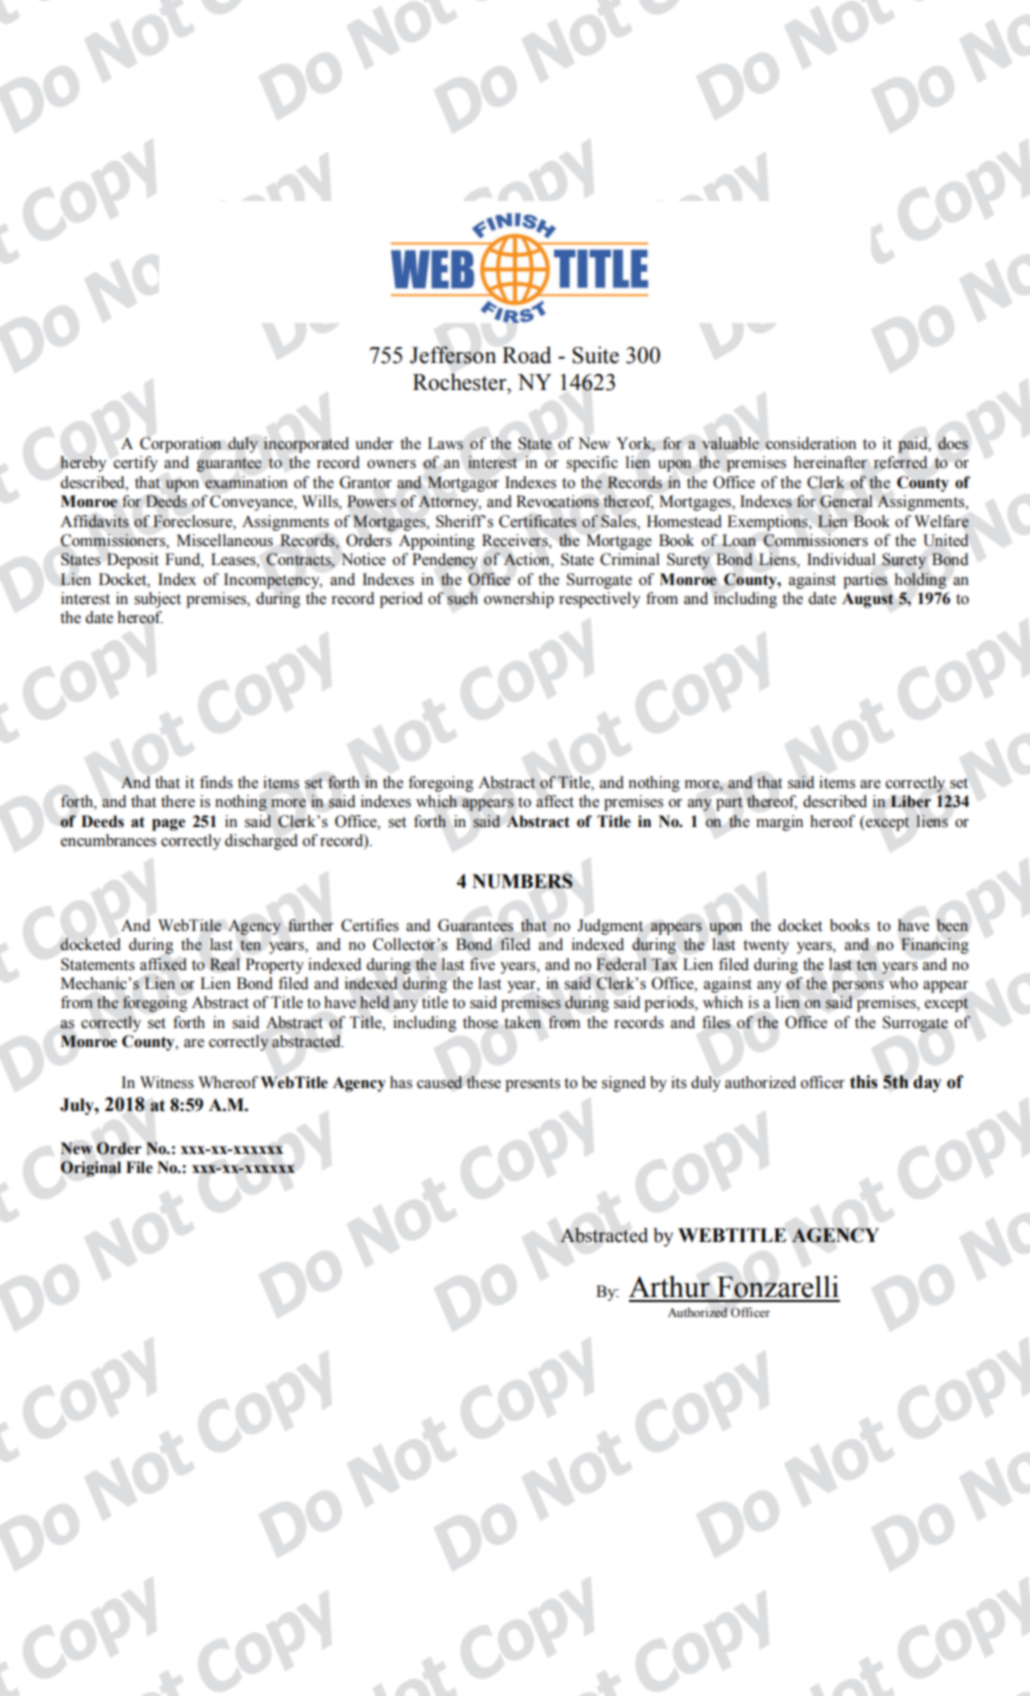 This screenshot has width=1030, height=1696. I want to click on Corporation, so click(180, 445).
